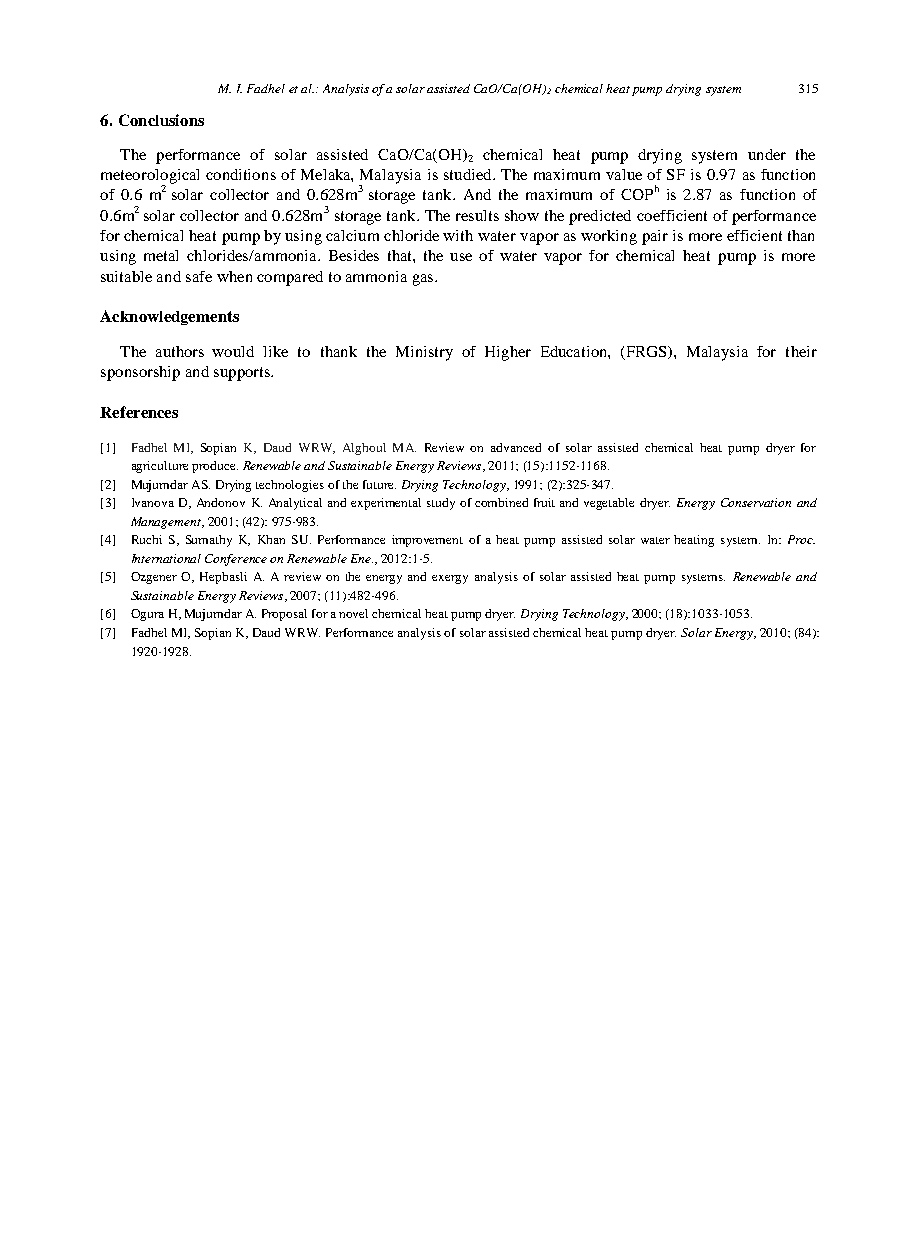 The height and width of the screenshot is (1251, 917). Describe the element at coordinates (424, 353) in the screenshot. I see `Ministry` at that location.
